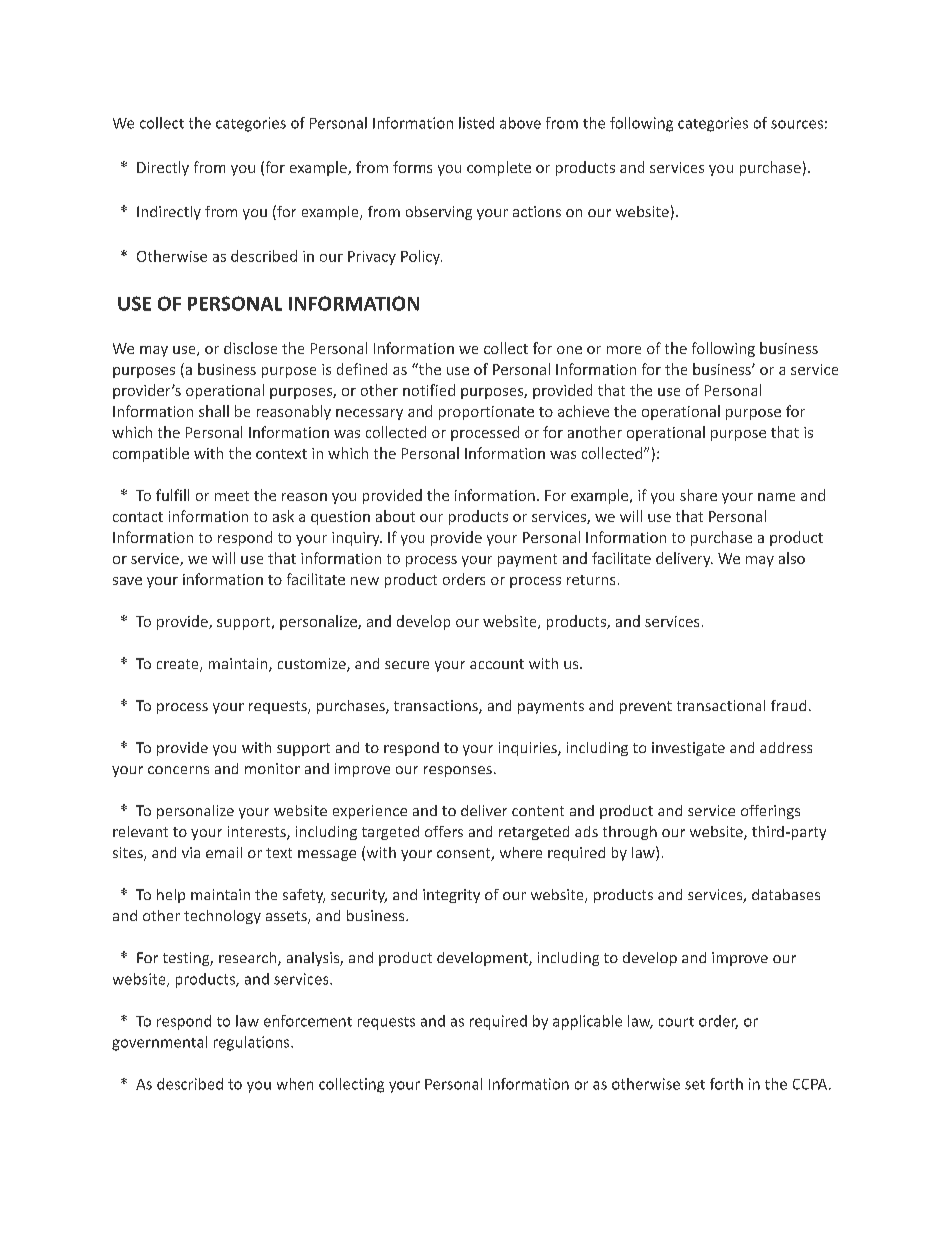 This image has height=1233, width=952. Describe the element at coordinates (429, 390) in the image. I see `notified` at that location.
